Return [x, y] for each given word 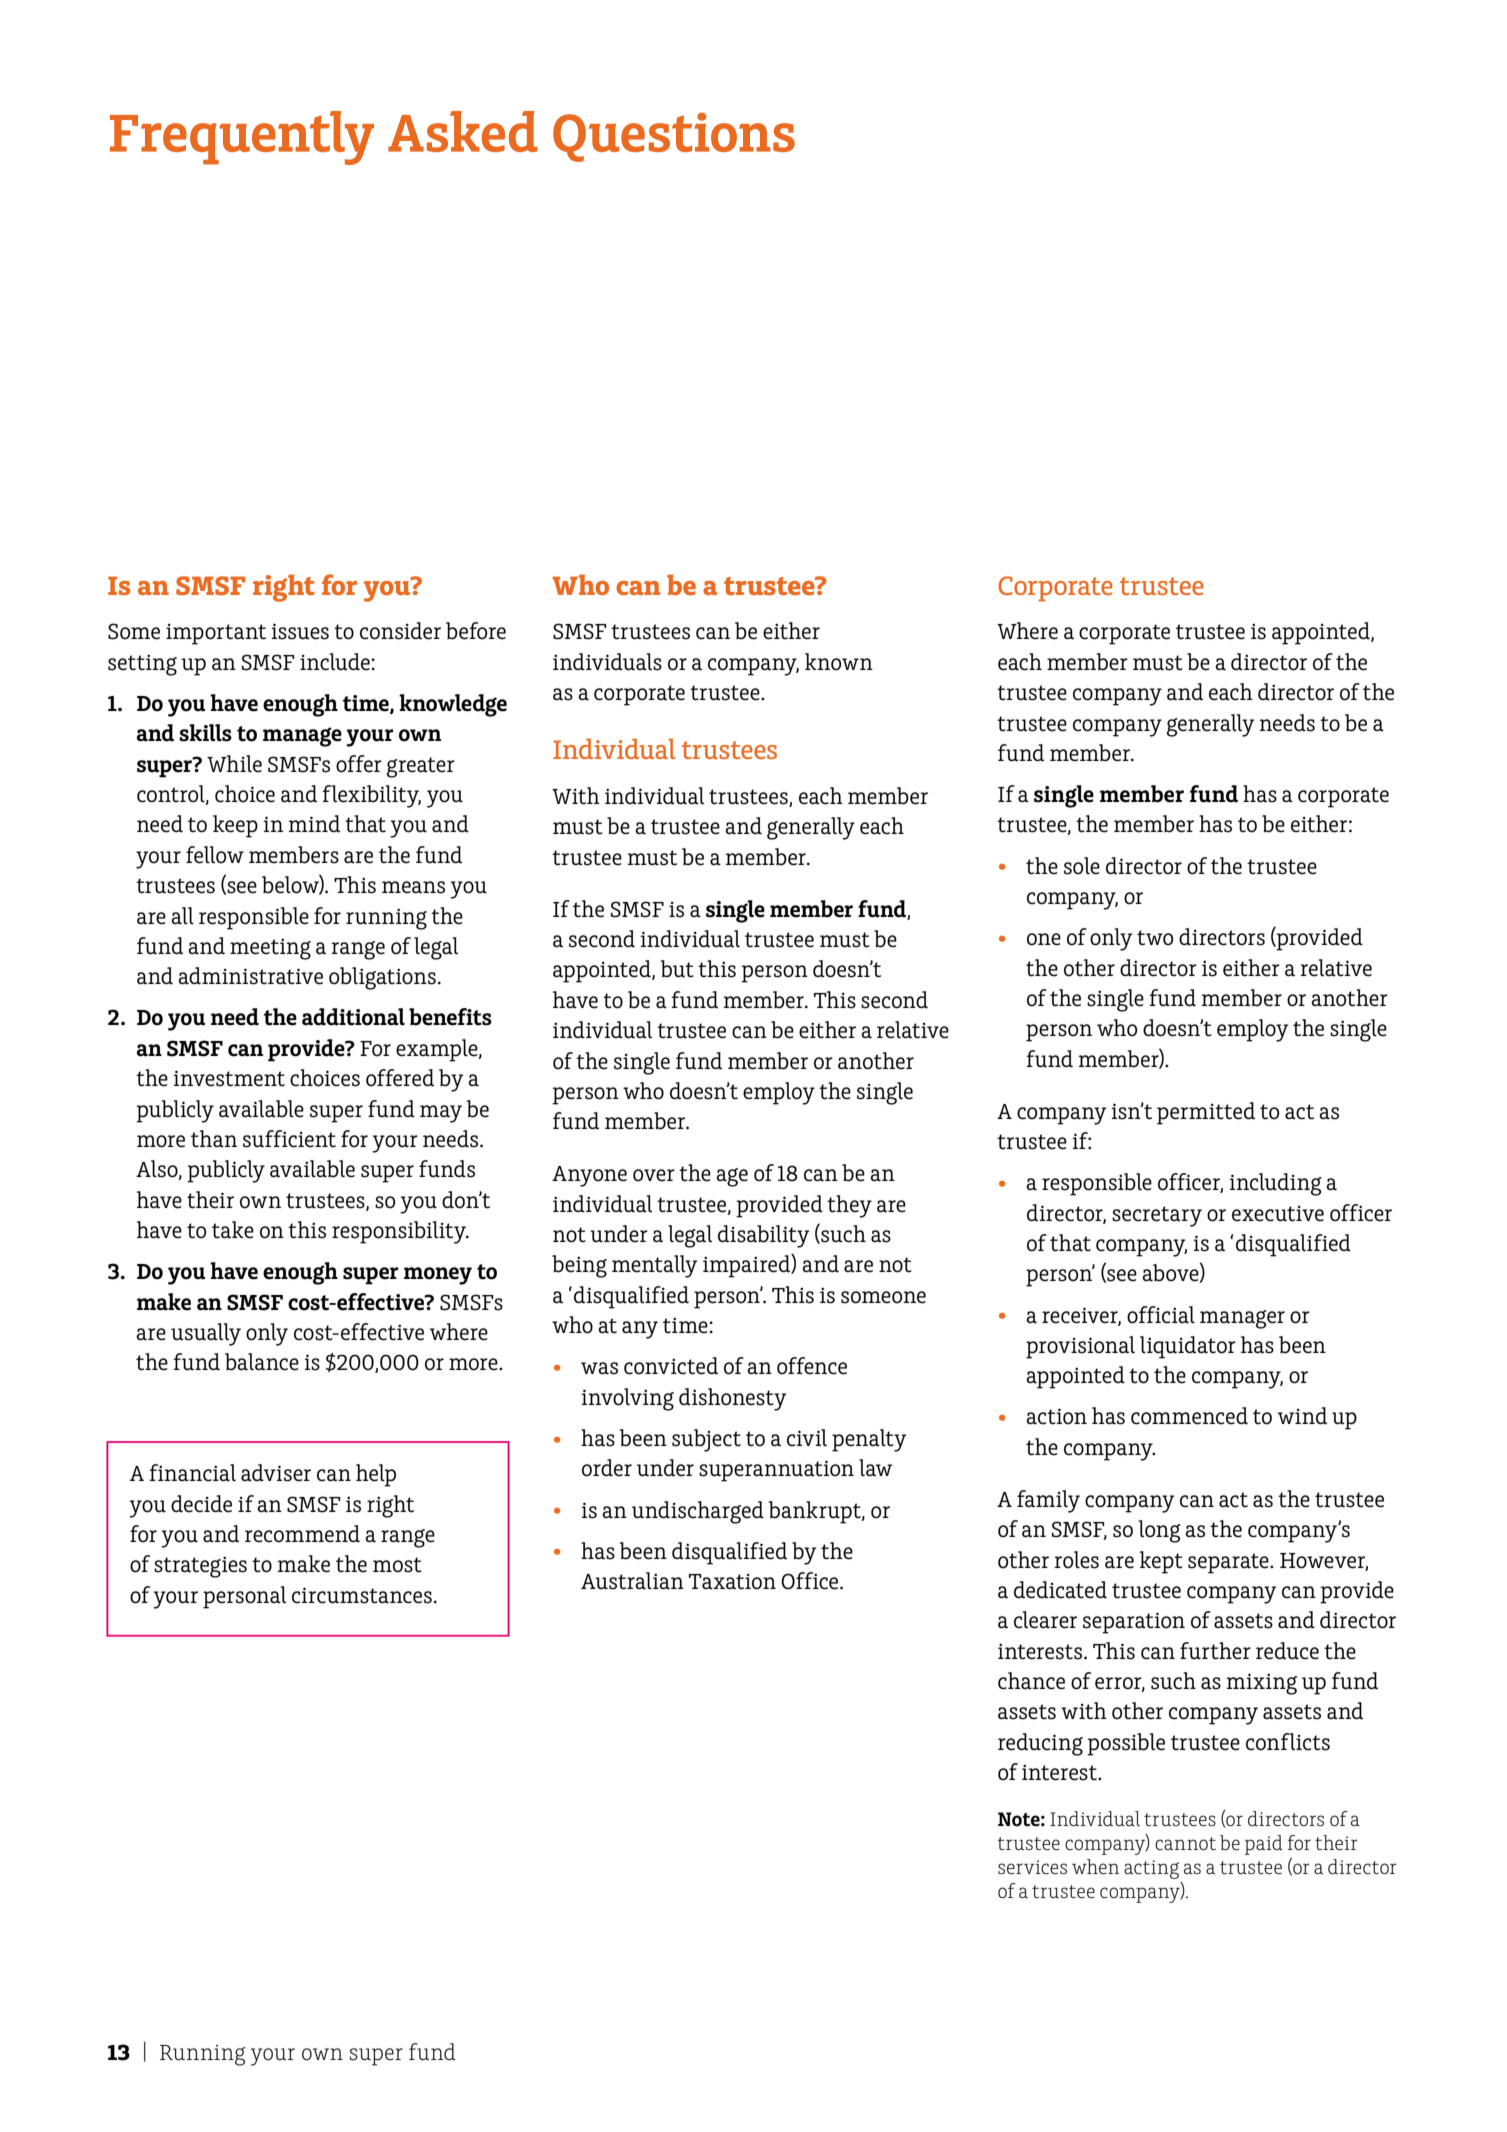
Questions [674, 137]
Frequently [242, 138]
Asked [463, 131]
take [233, 1230]
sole [1082, 866]
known [839, 662]
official [1161, 1315]
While [234, 764]
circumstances [362, 1595]
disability [763, 1236]
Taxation [732, 1582]
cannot [1185, 1843]
